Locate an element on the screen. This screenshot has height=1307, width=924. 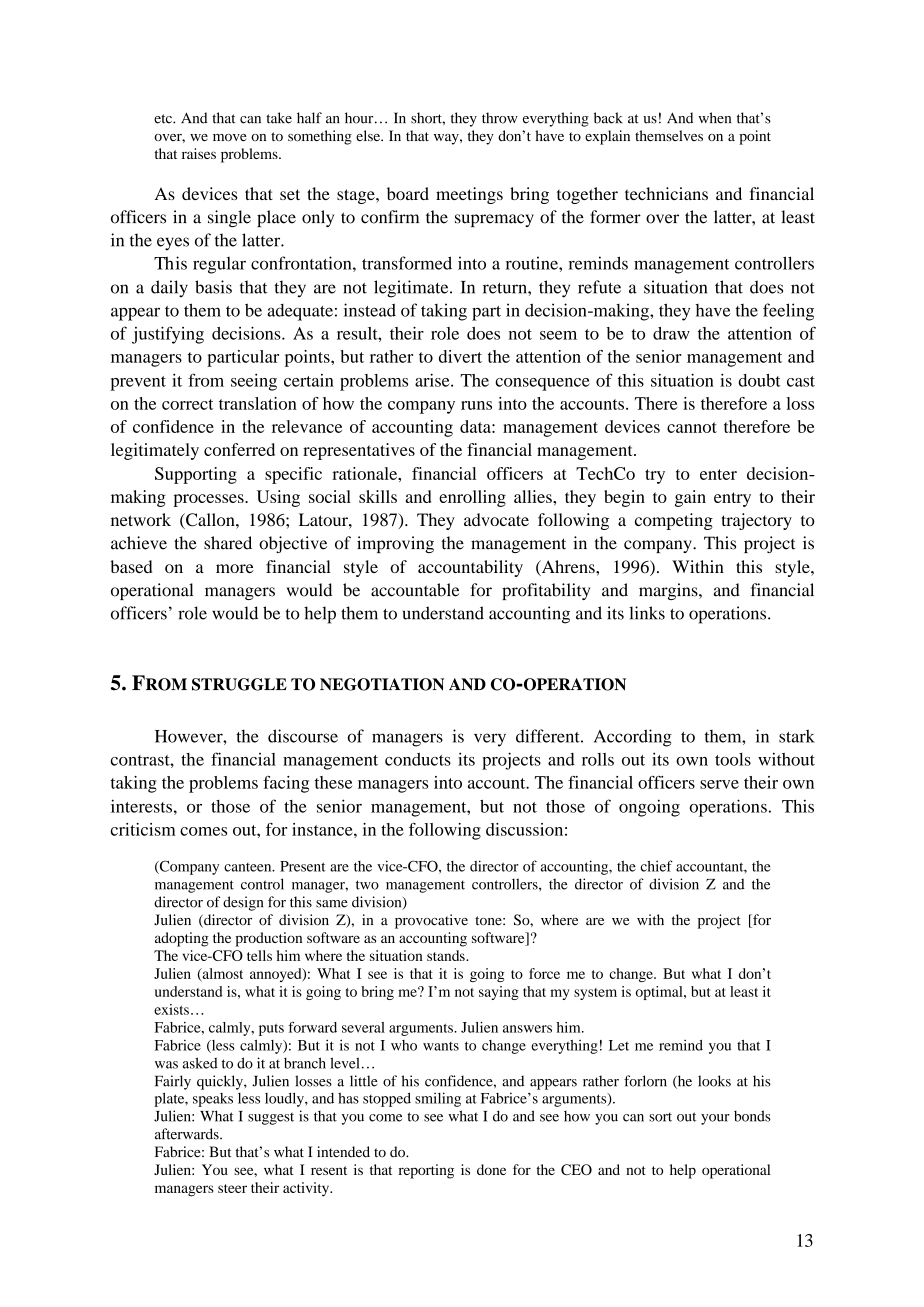
enrolling is located at coordinates (472, 498).
